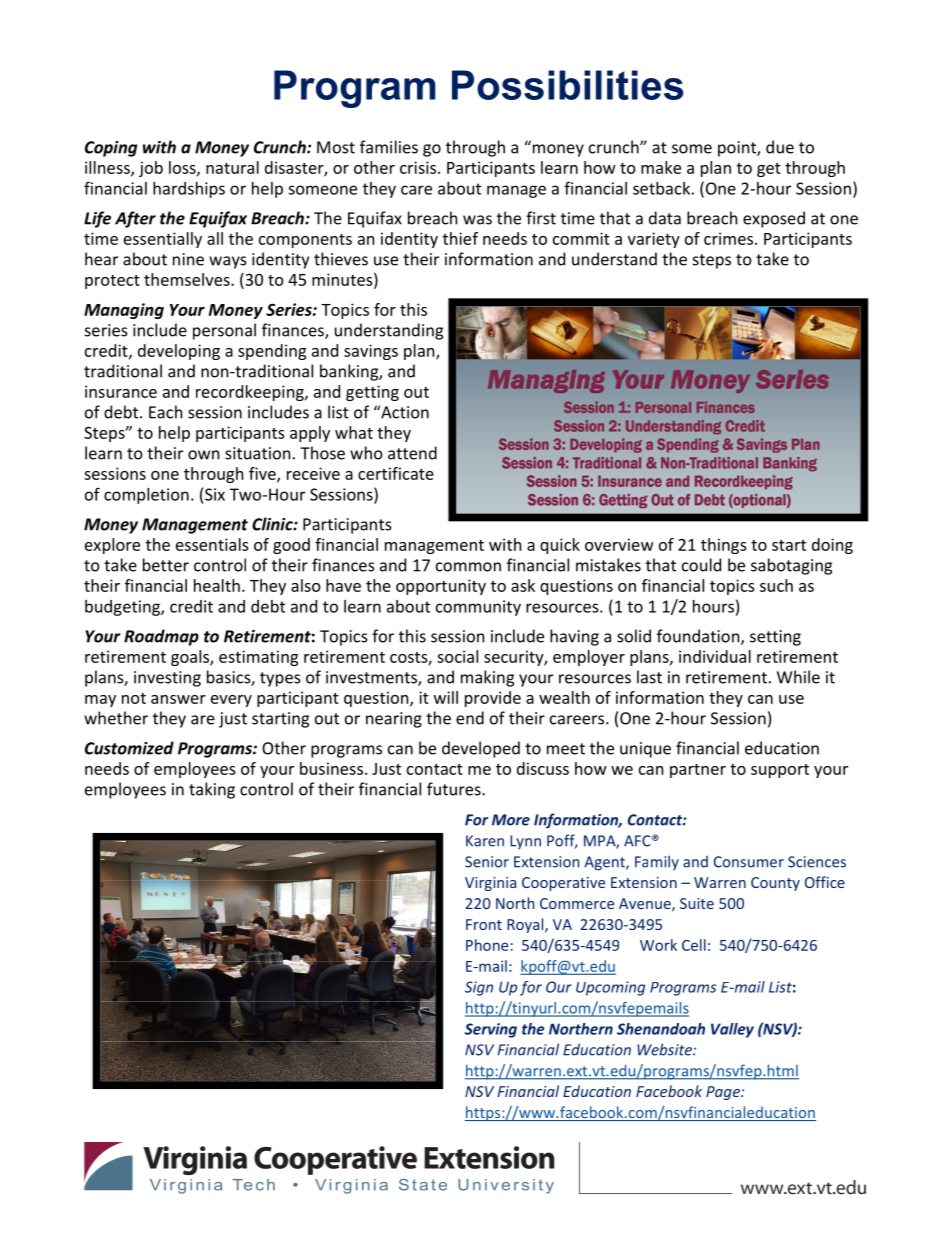 The width and height of the screenshot is (952, 1233). I want to click on taking, so click(212, 790).
